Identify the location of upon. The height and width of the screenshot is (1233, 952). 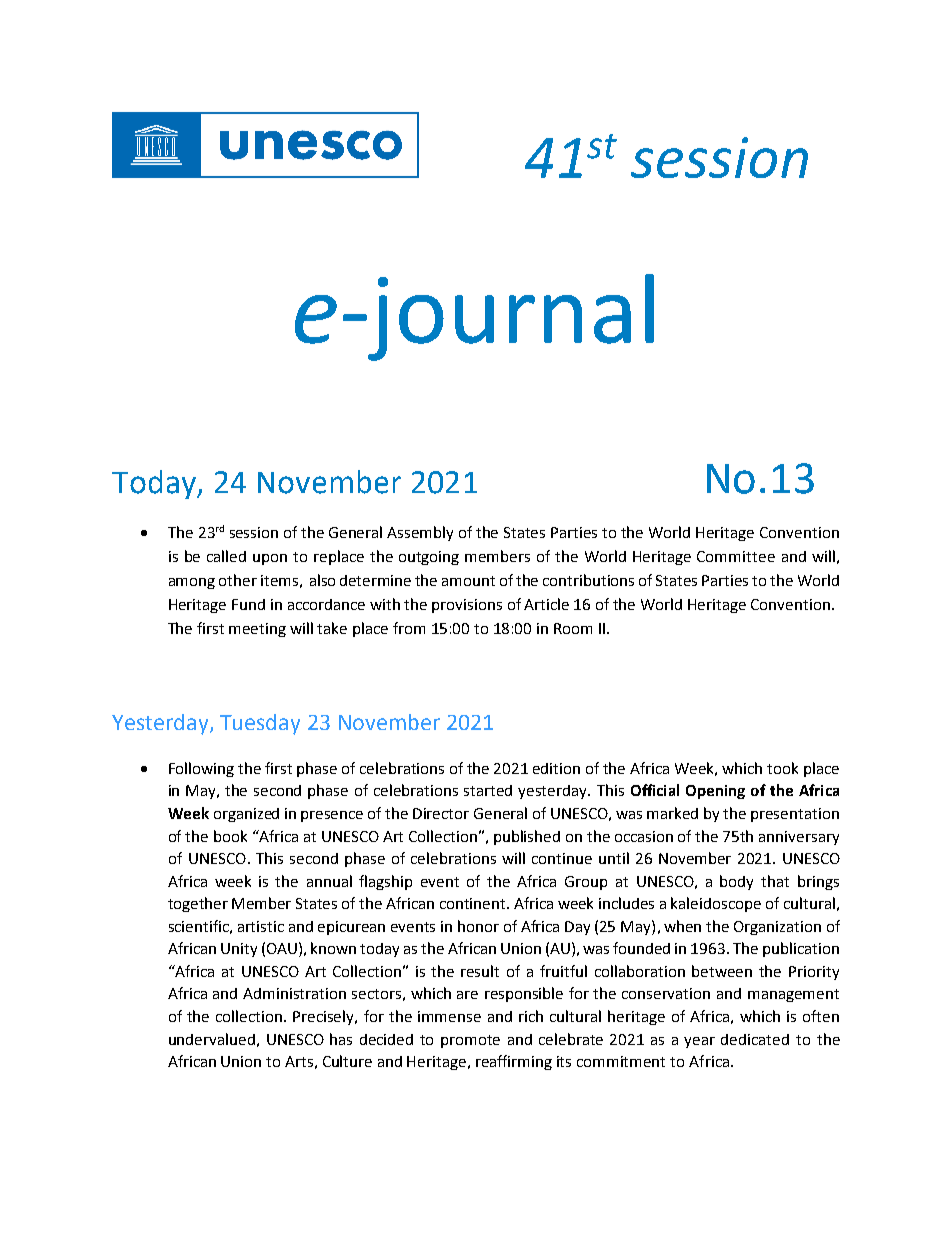
(270, 559).
